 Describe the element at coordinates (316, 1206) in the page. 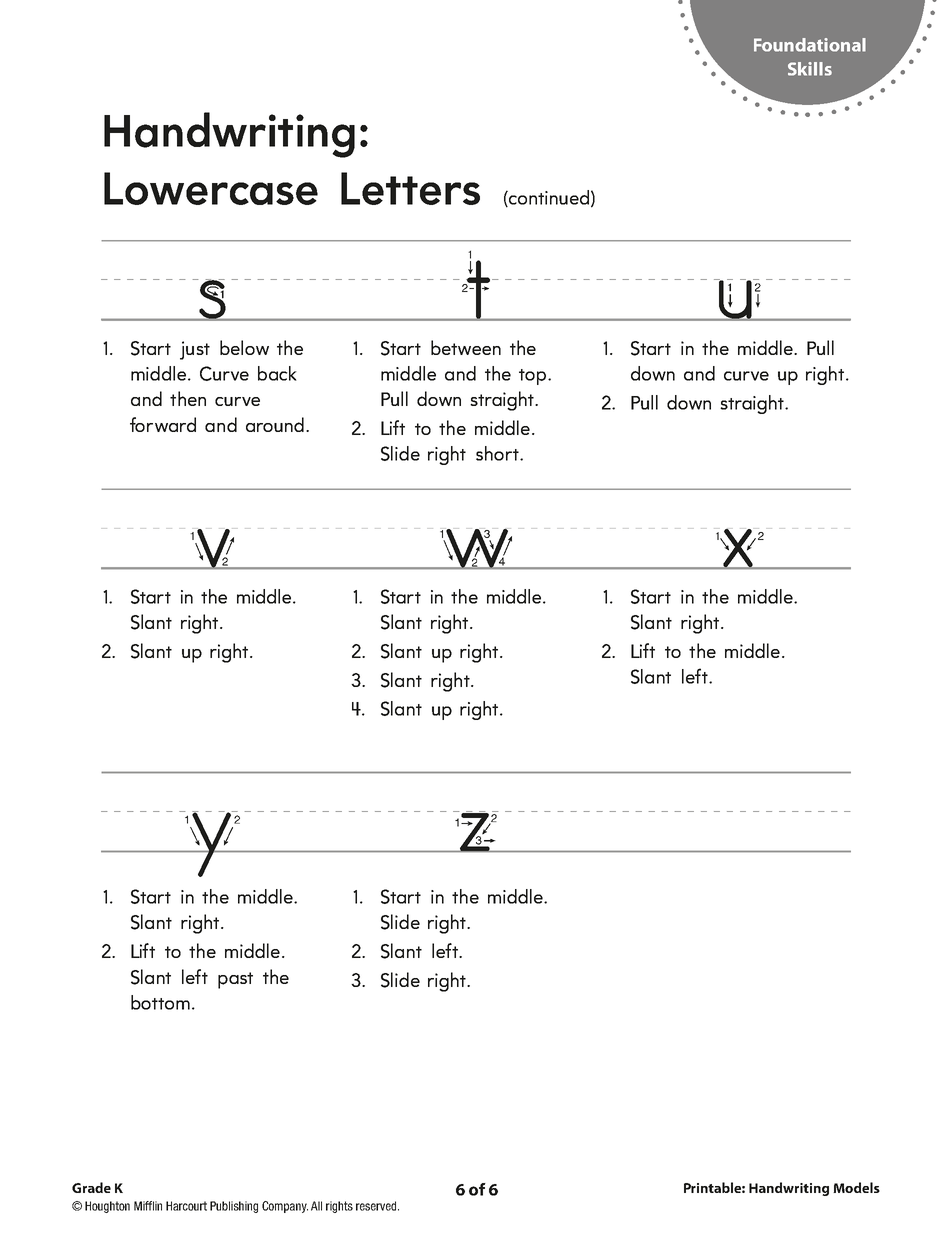

I see `All` at that location.
